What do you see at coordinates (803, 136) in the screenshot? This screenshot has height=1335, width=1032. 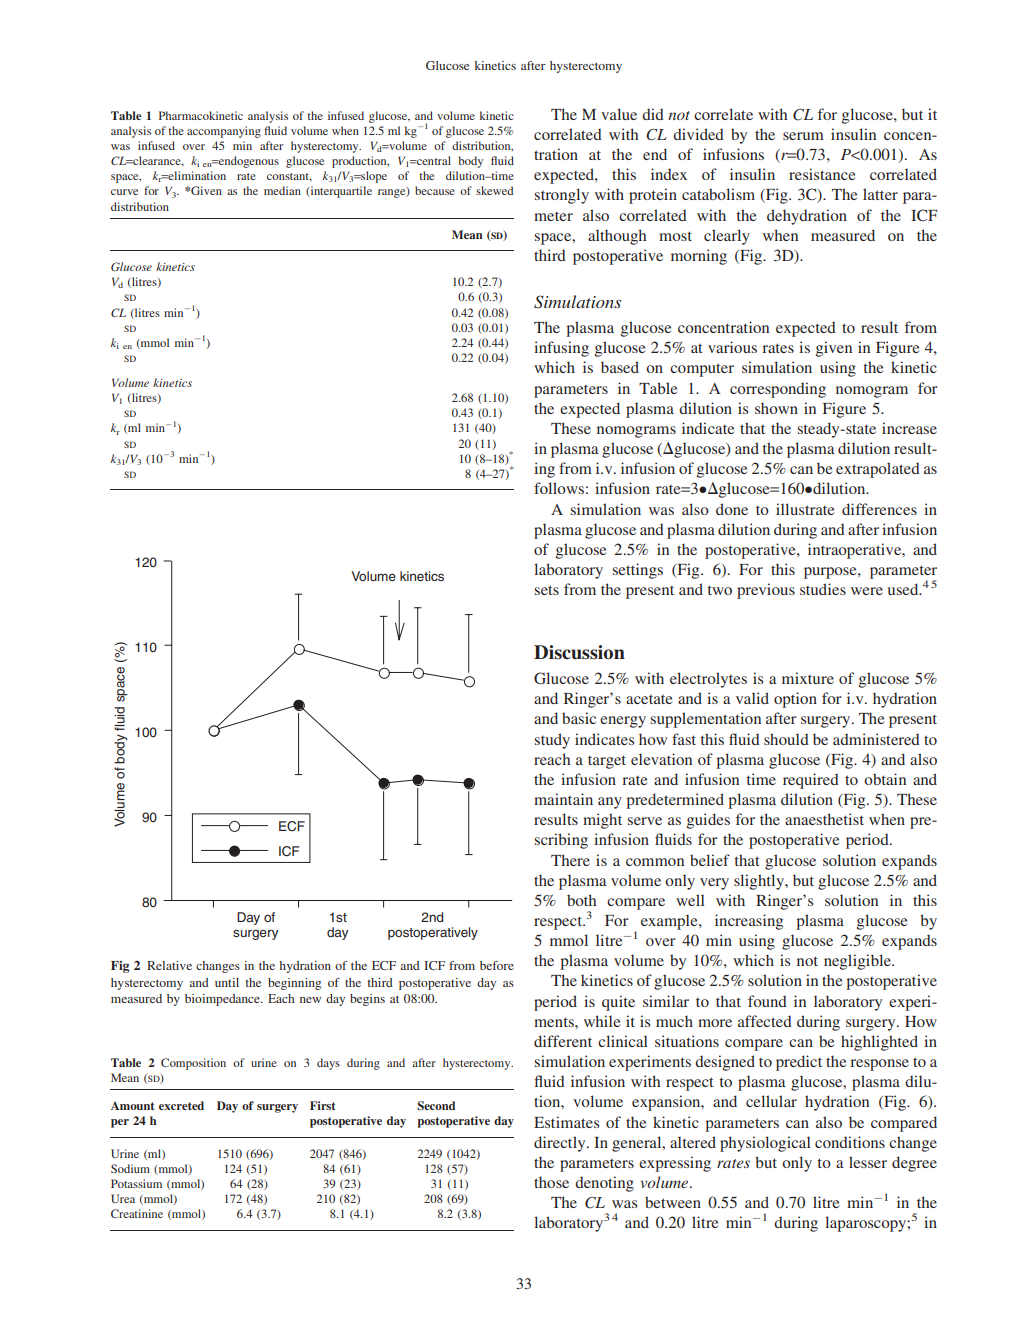 I see `serum` at bounding box center [803, 136].
